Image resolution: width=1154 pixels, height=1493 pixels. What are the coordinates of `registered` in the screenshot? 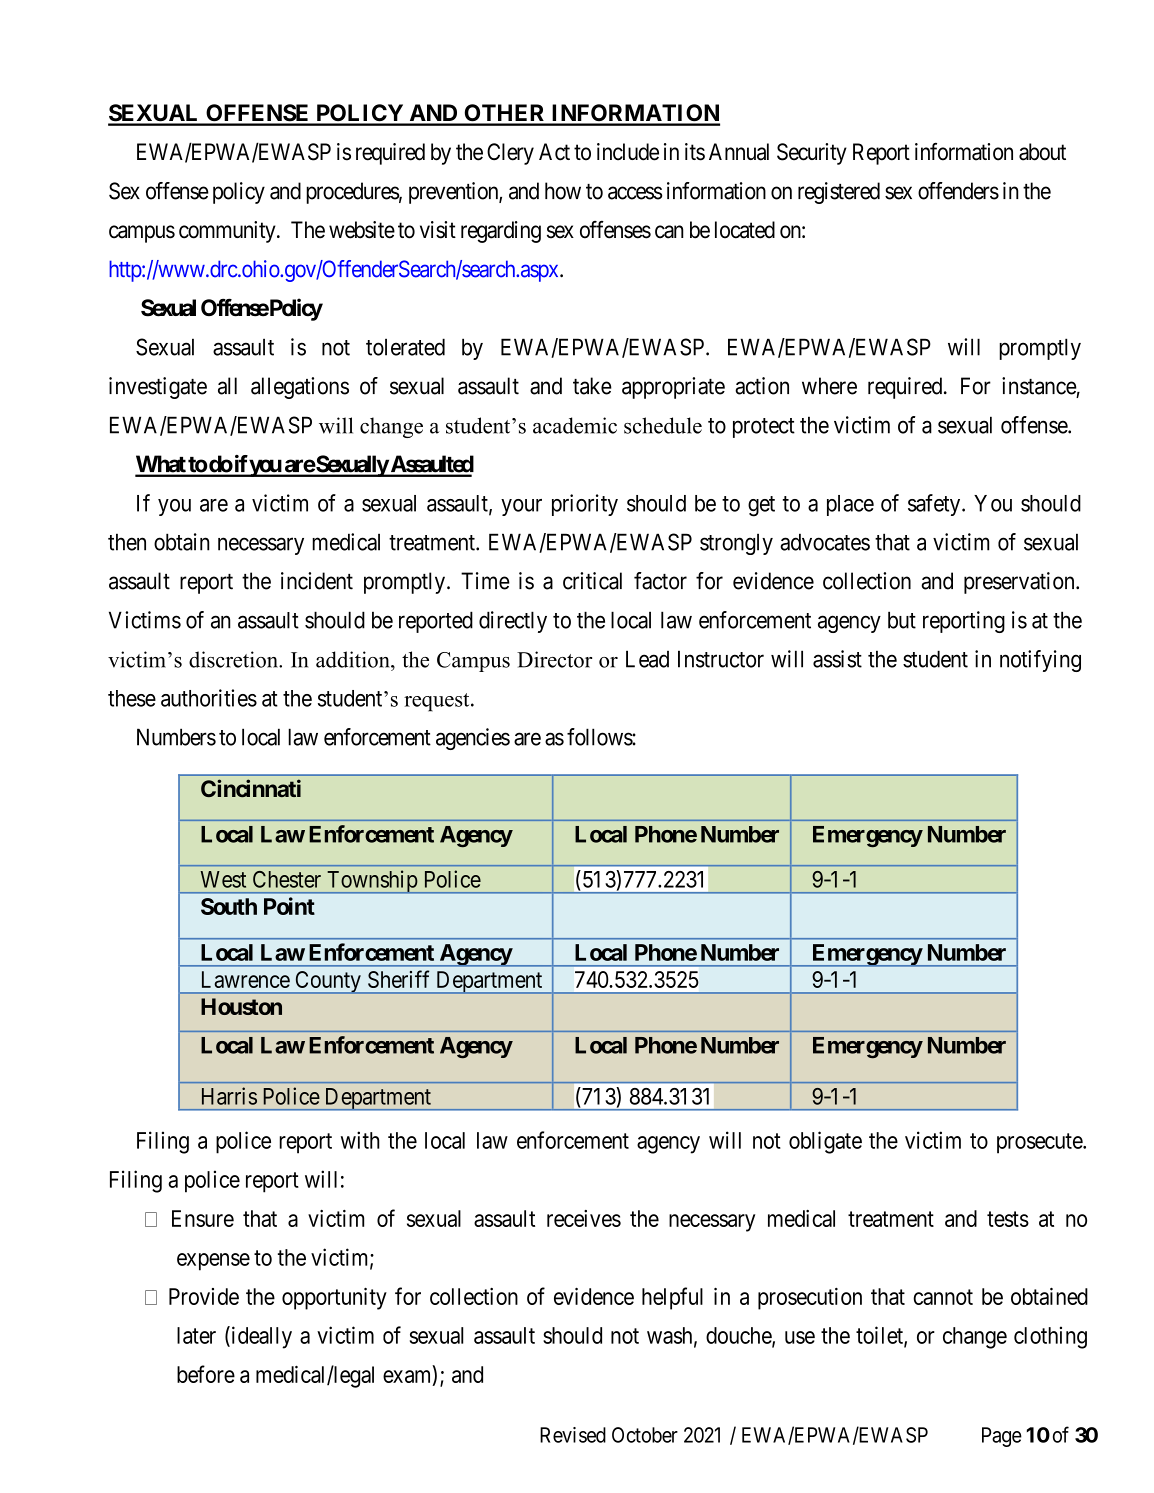 It's located at (839, 193).
